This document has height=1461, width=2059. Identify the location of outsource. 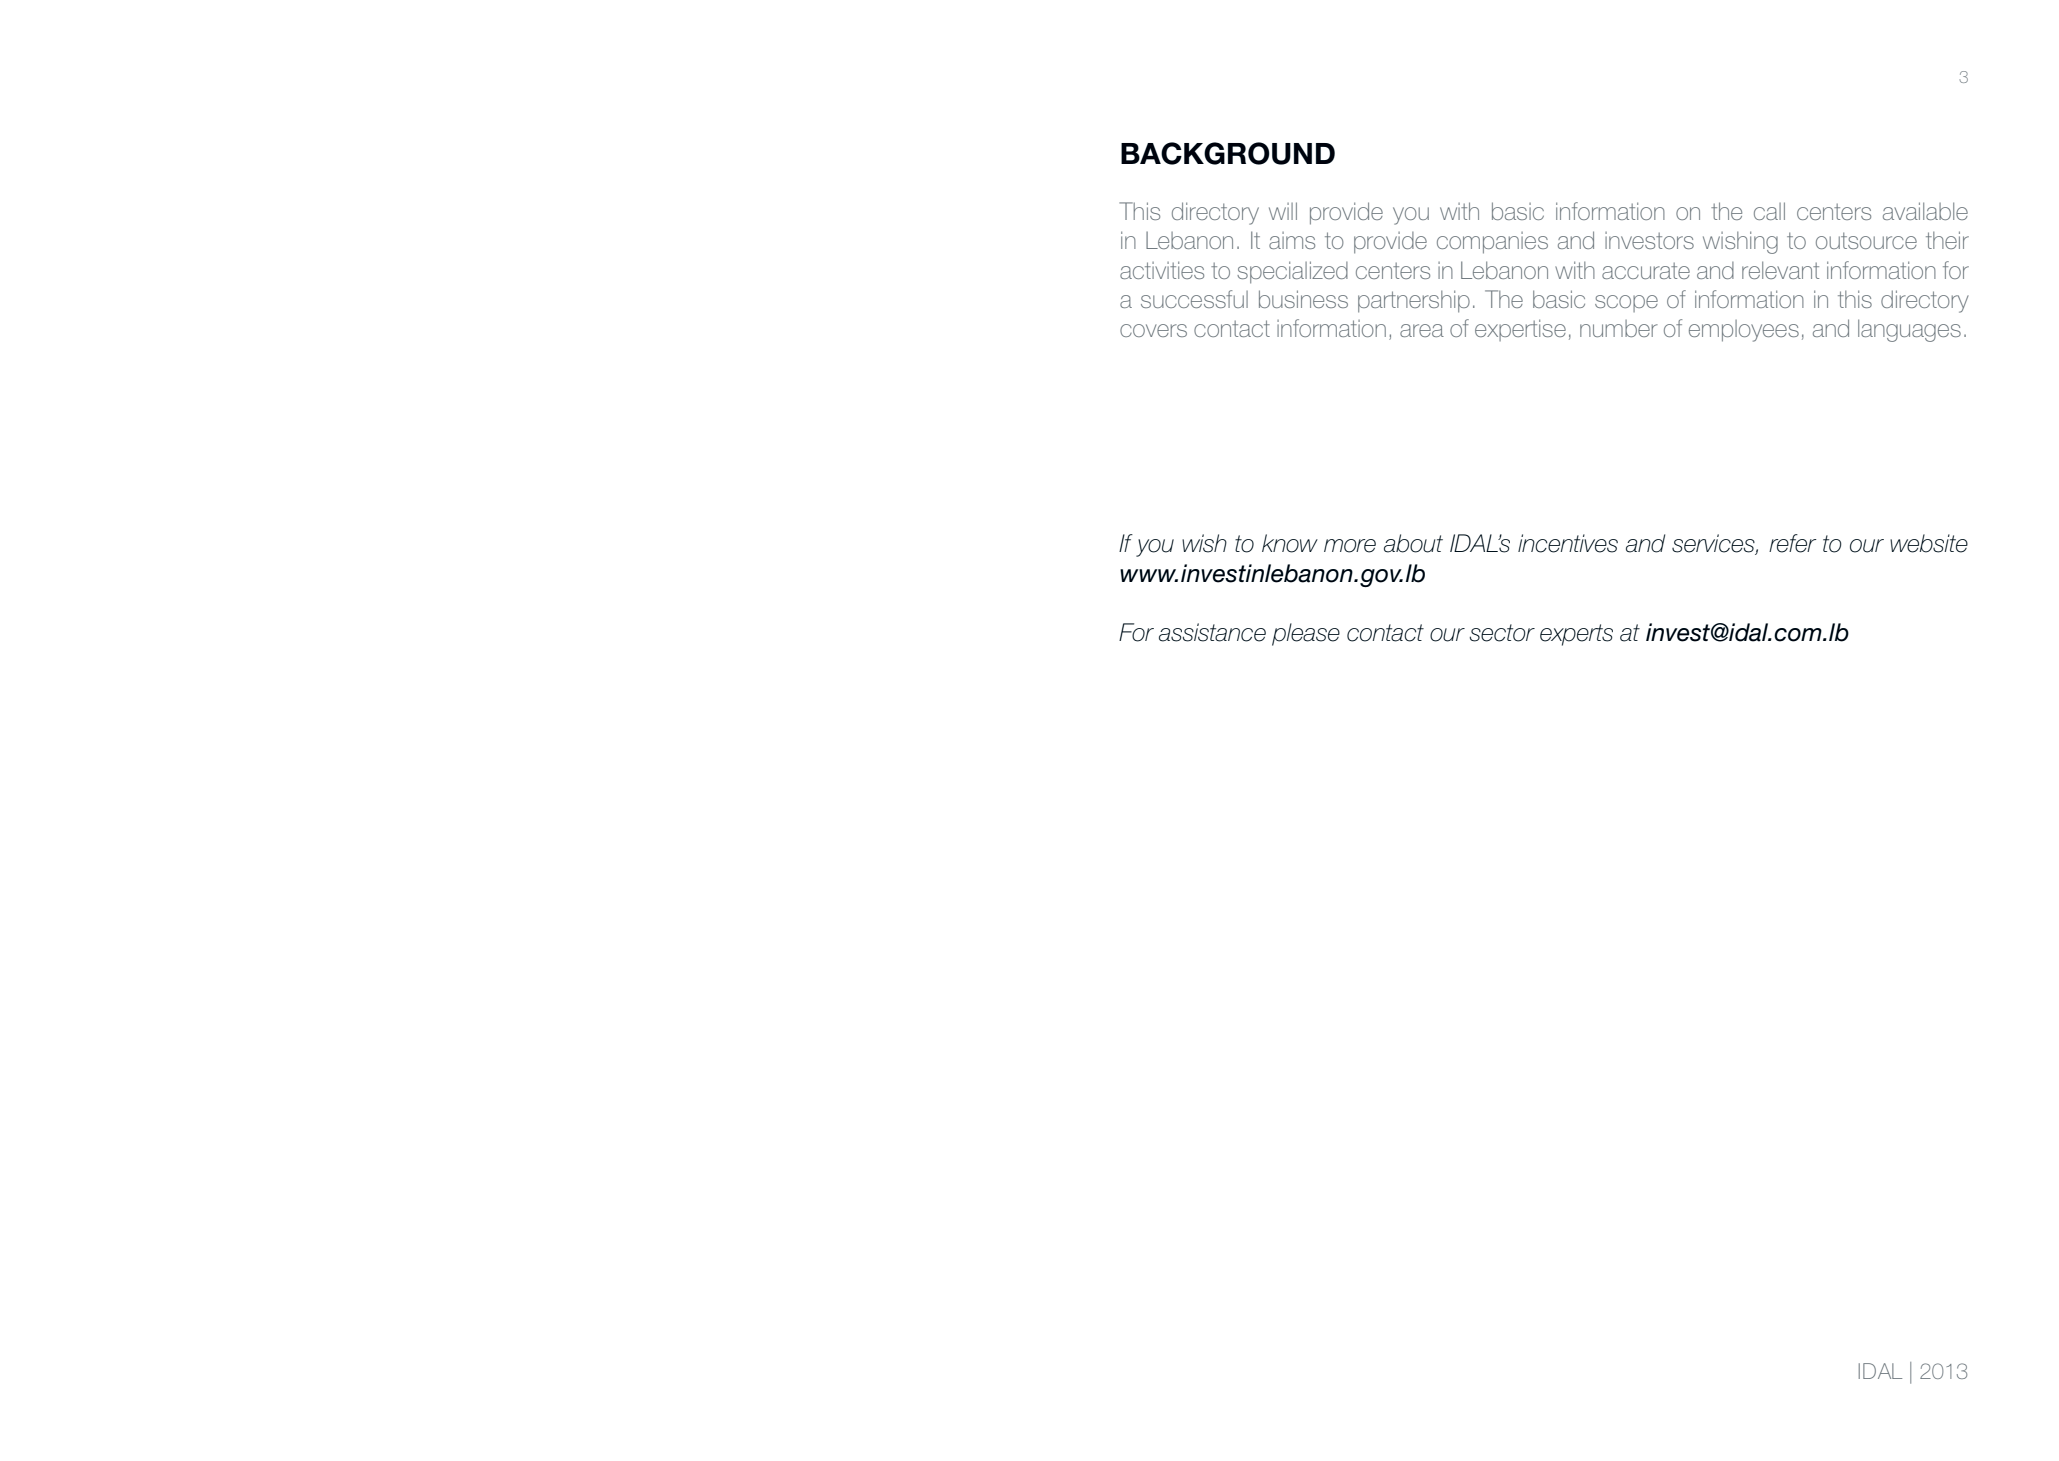
(1866, 240).
